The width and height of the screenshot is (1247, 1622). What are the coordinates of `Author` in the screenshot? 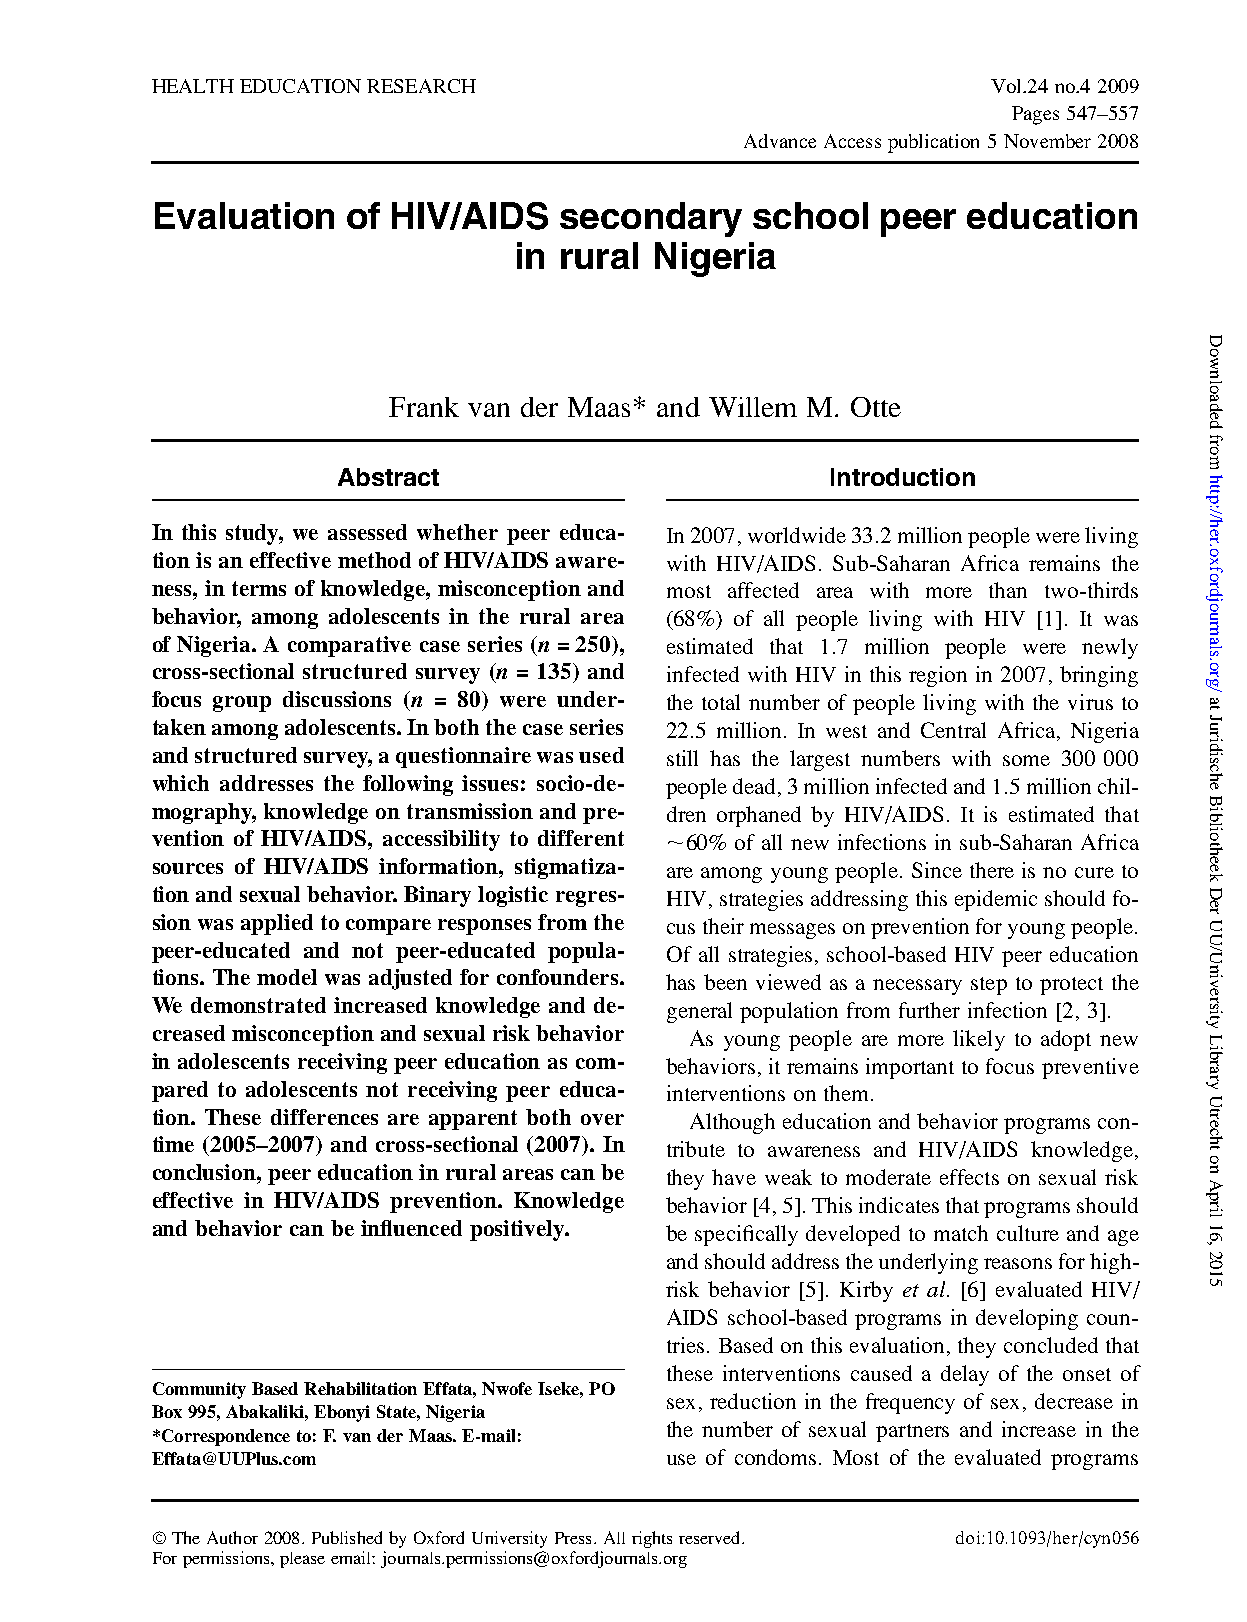 It's located at (232, 1537).
